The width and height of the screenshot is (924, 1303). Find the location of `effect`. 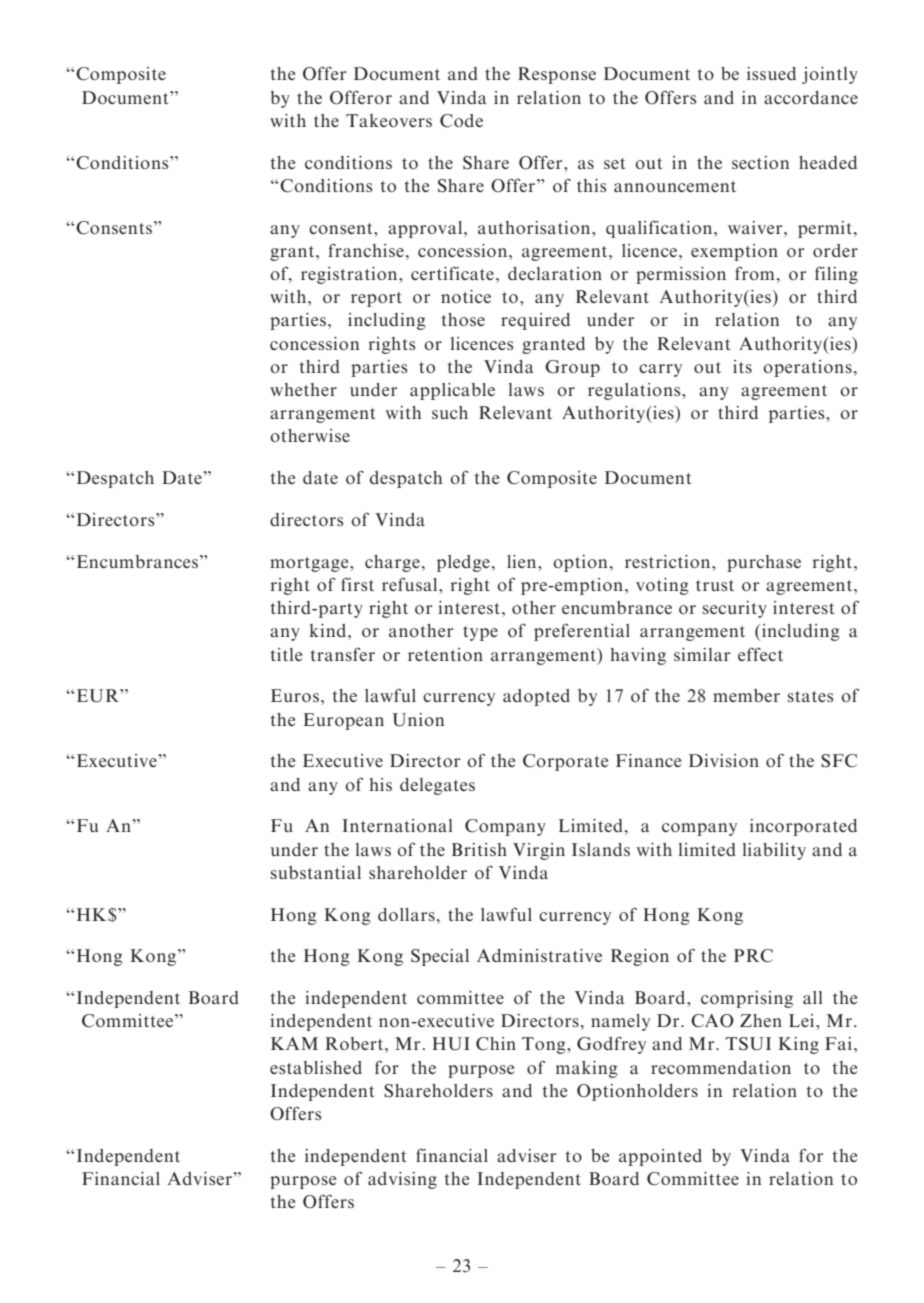

effect is located at coordinates (760, 654).
